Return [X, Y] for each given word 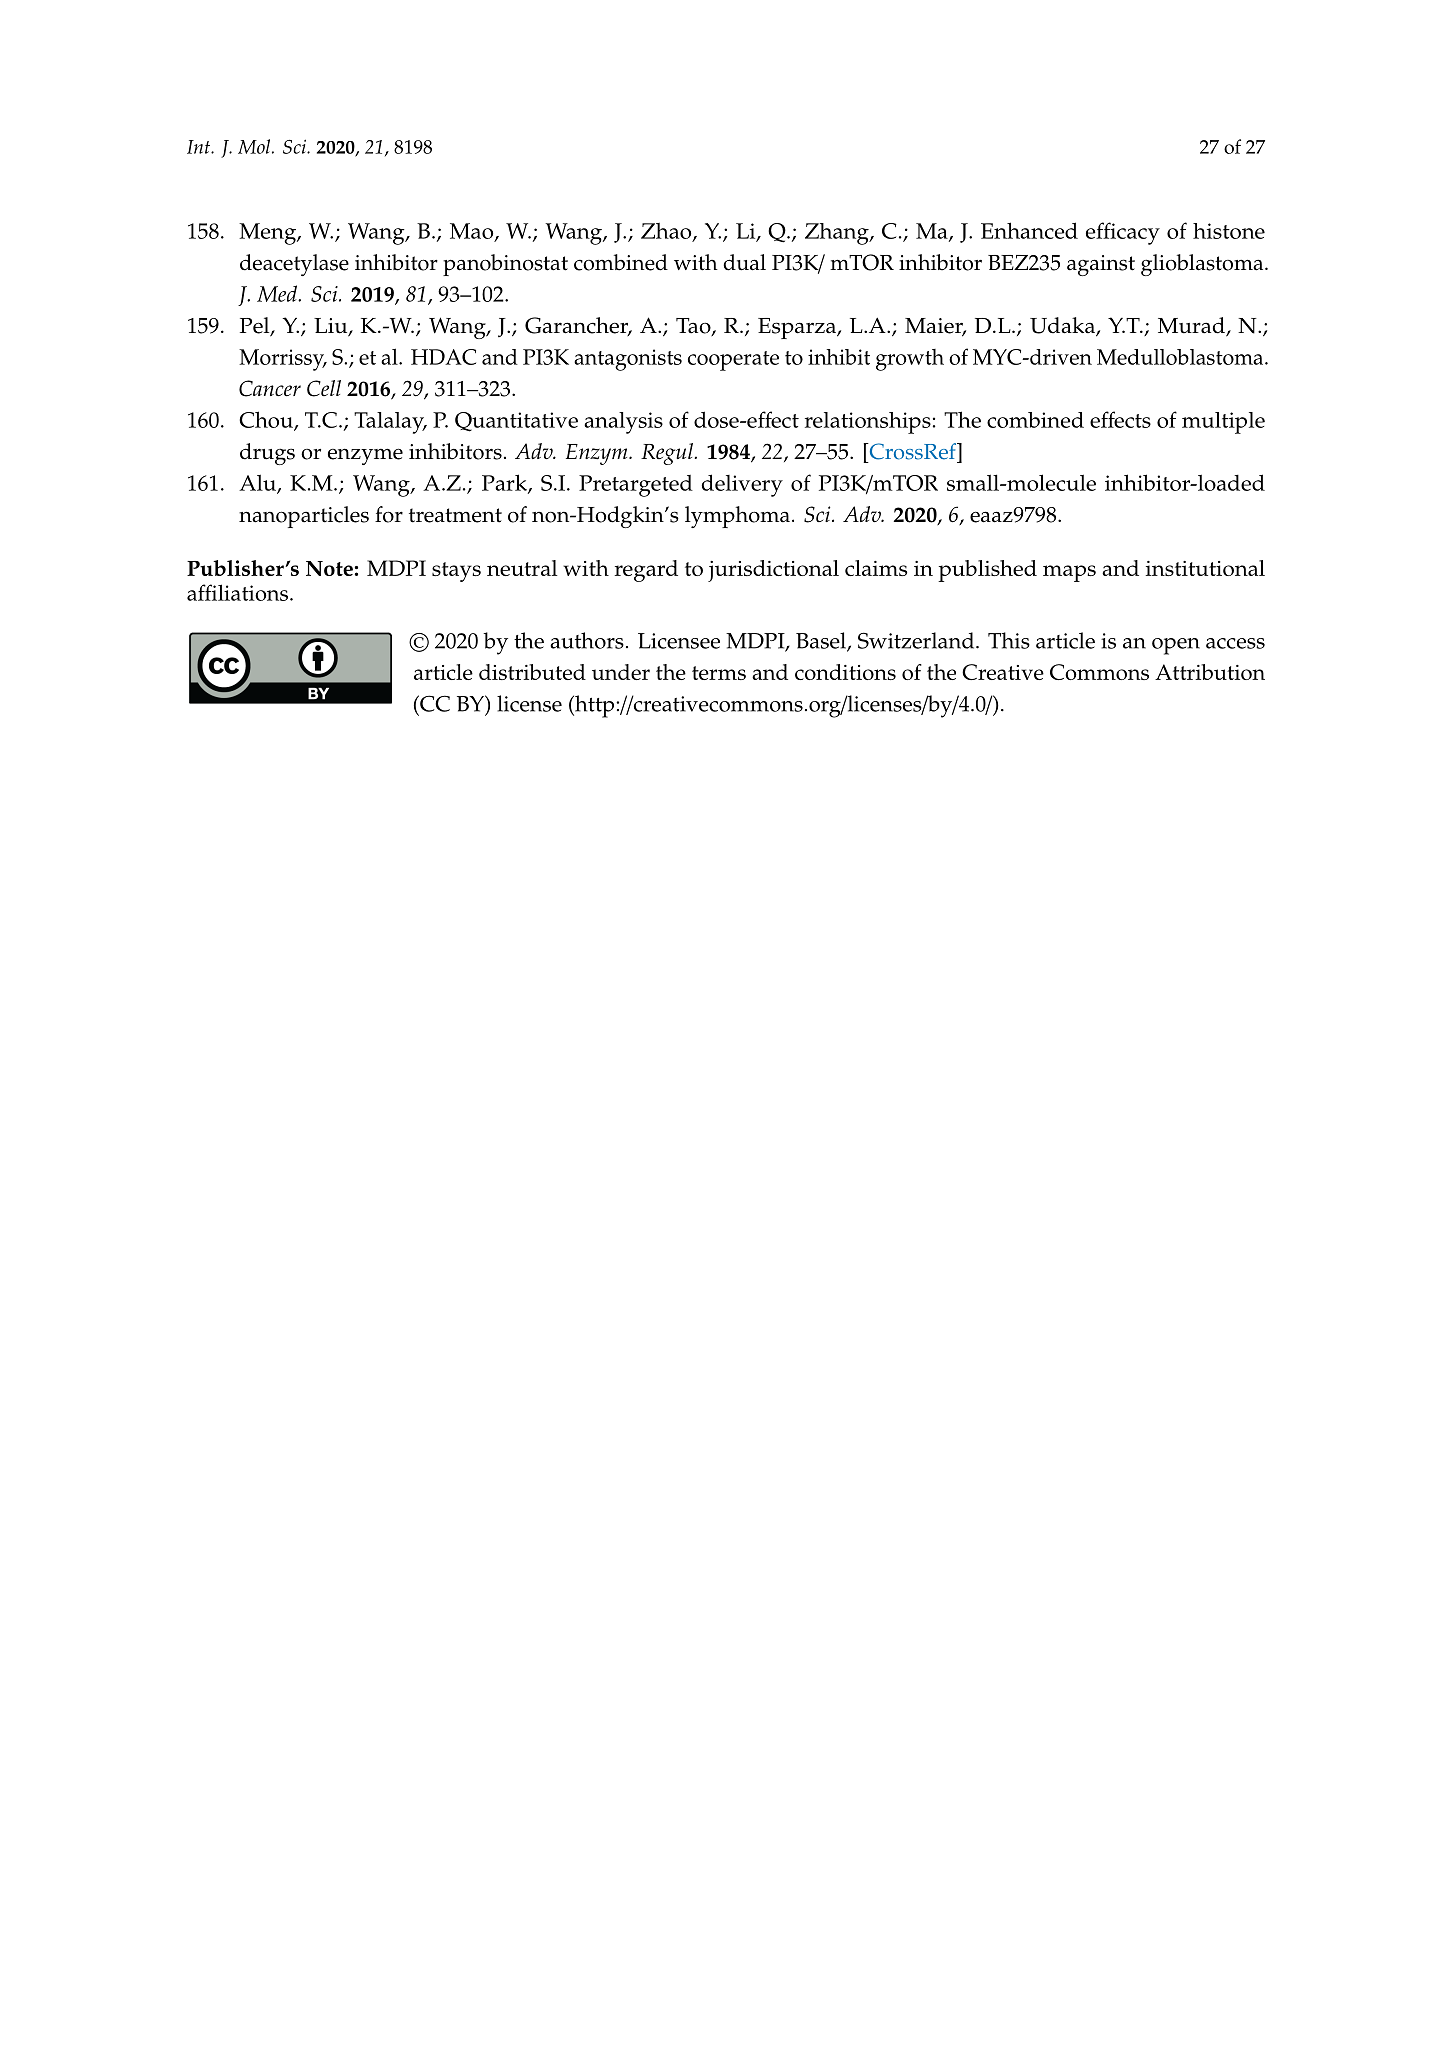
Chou [267, 420]
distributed [532, 672]
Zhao [667, 232]
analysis [623, 423]
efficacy [1123, 233]
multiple [1223, 423]
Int [199, 147]
